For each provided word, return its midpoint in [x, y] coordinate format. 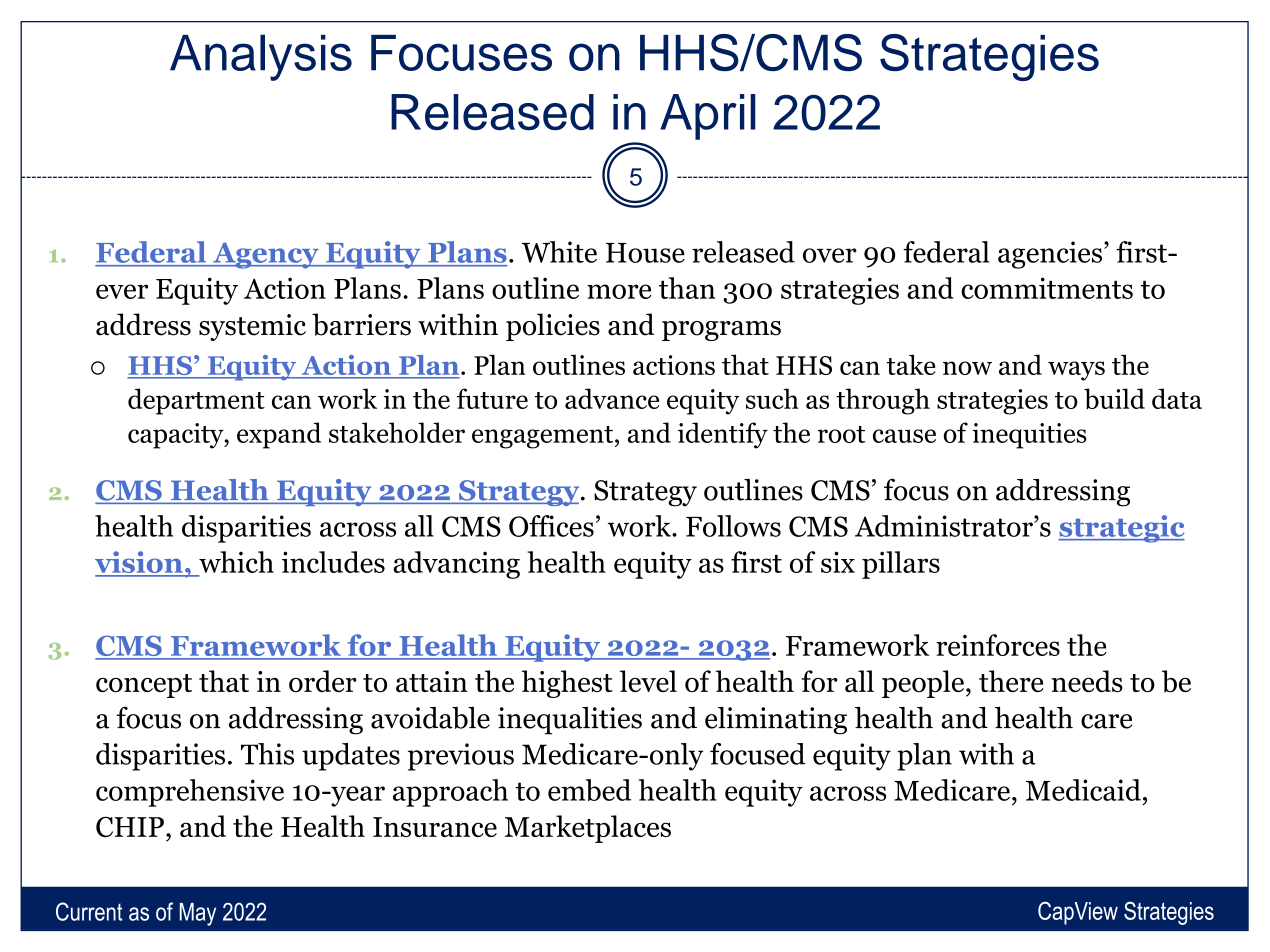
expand [279, 435]
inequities [1029, 436]
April [708, 117]
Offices [551, 526]
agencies [1050, 255]
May [198, 914]
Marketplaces [588, 829]
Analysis [261, 57]
